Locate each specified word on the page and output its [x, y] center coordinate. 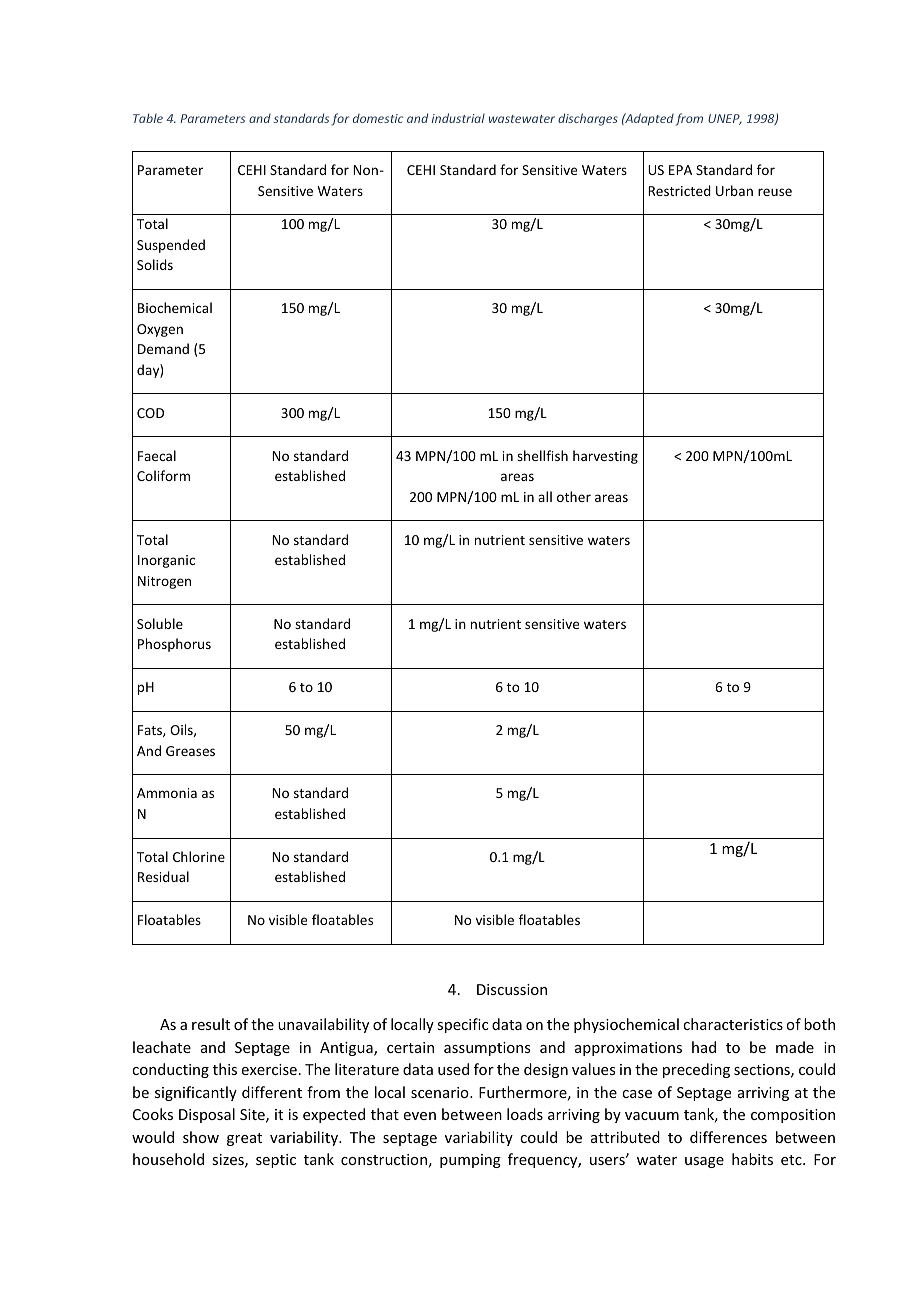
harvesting [605, 457]
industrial [458, 118]
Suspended [171, 246]
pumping [470, 1161]
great [244, 1139]
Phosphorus [174, 645]
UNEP [725, 119]
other [574, 496]
